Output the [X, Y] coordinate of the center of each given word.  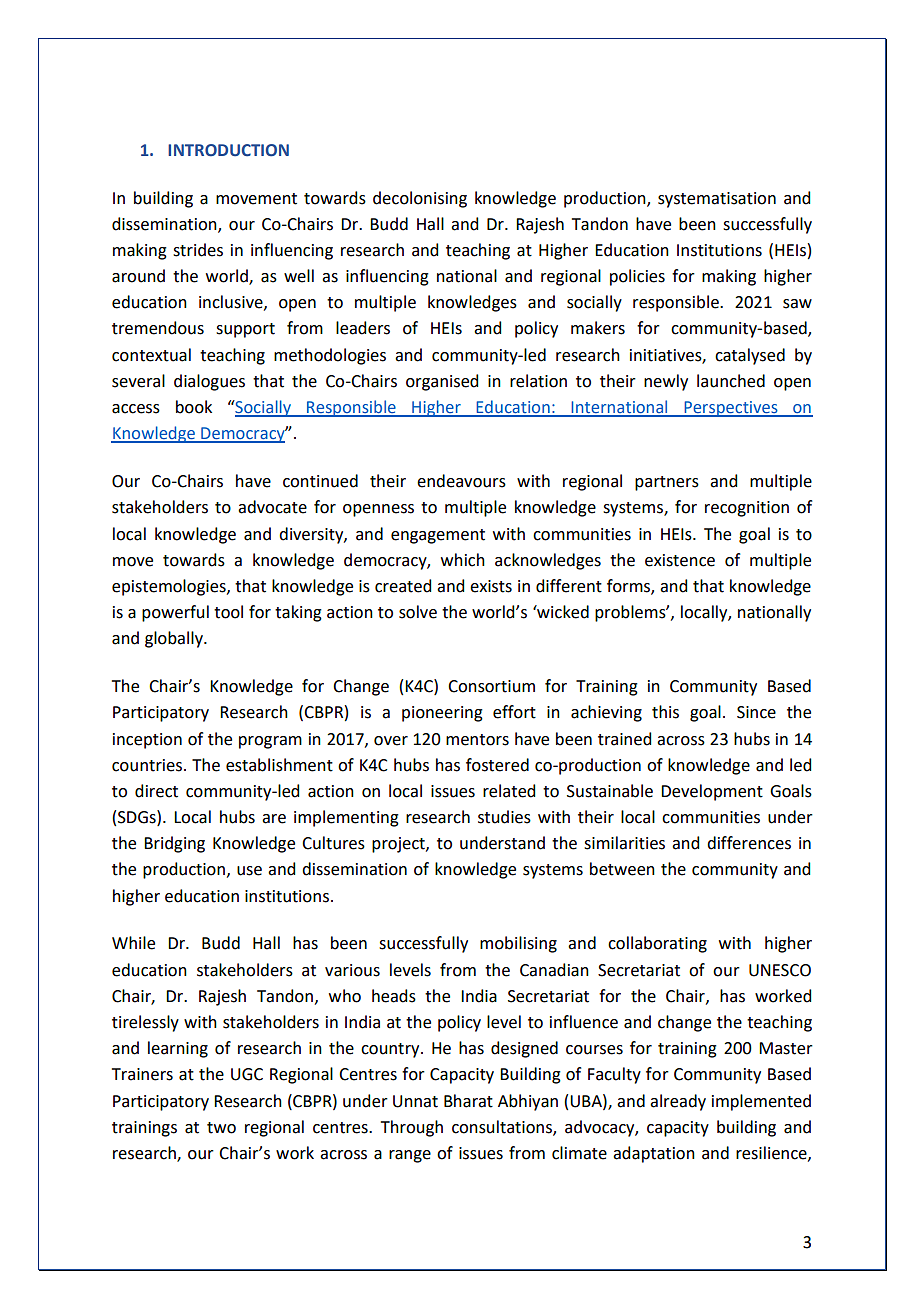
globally [175, 639]
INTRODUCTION [228, 150]
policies [637, 277]
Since [756, 712]
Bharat [468, 1101]
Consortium [491, 686]
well [299, 276]
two [221, 1128]
